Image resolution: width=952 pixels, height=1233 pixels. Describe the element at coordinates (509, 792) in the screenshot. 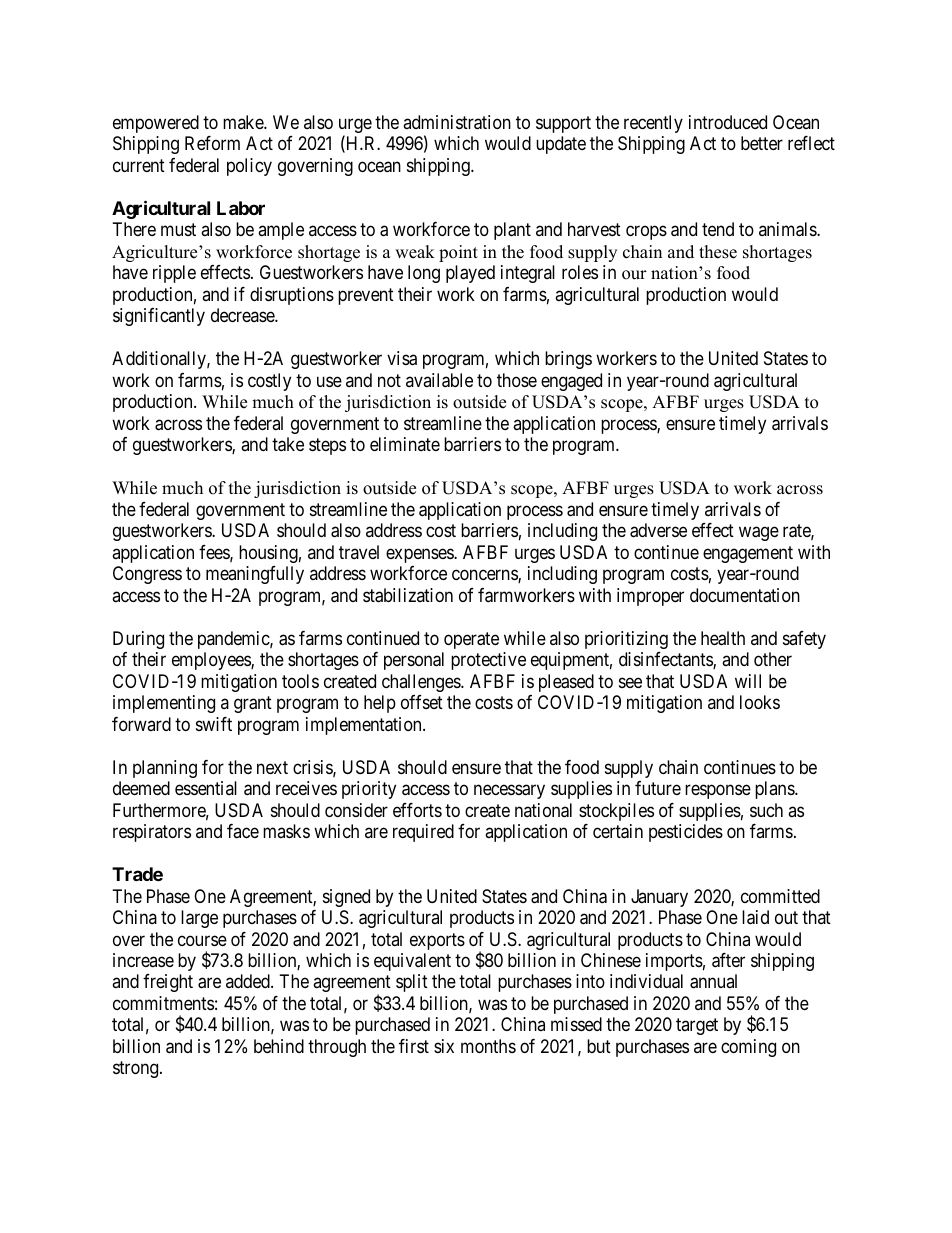

I see `necessary` at that location.
